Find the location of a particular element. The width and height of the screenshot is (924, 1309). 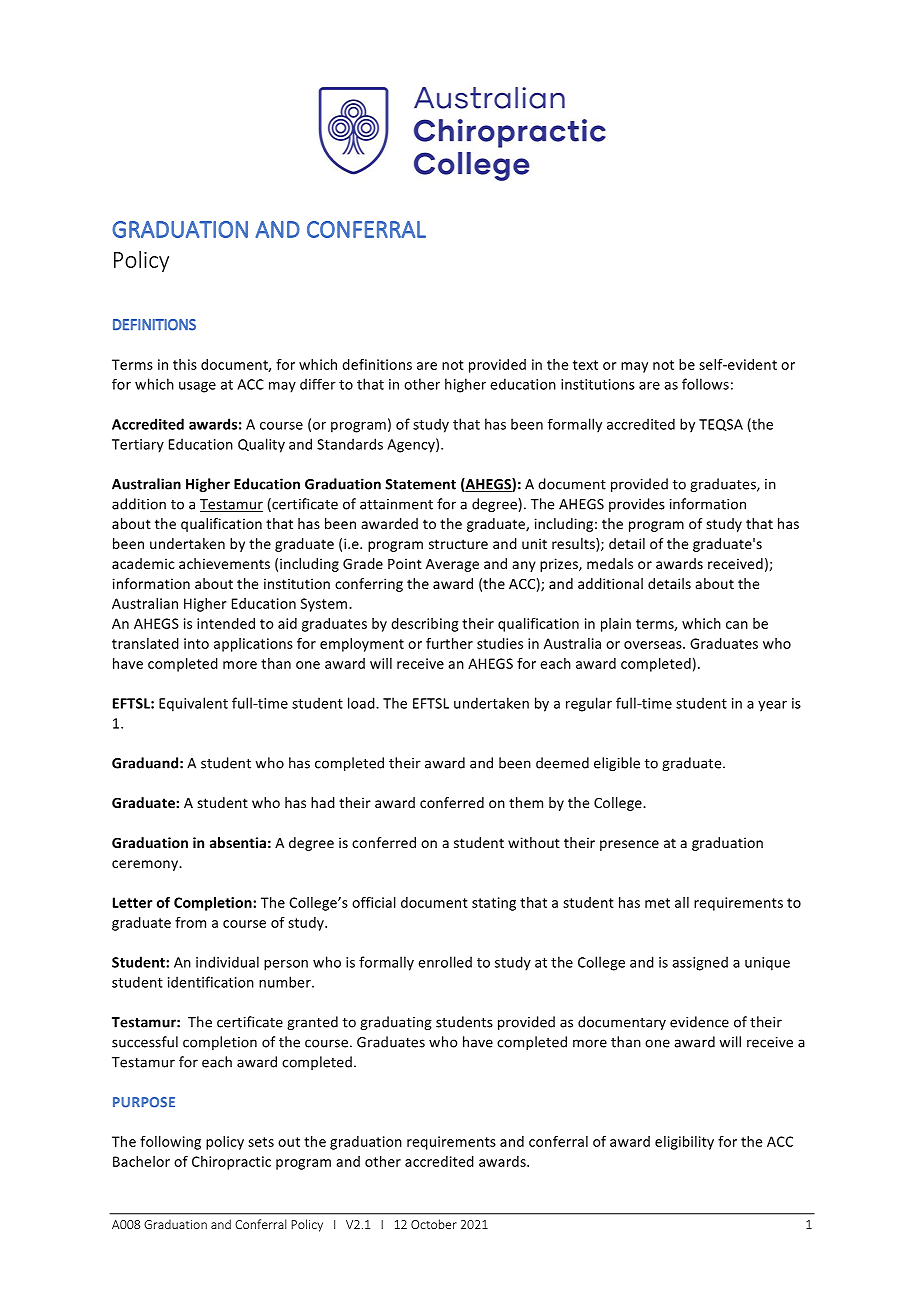

had is located at coordinates (323, 802).
